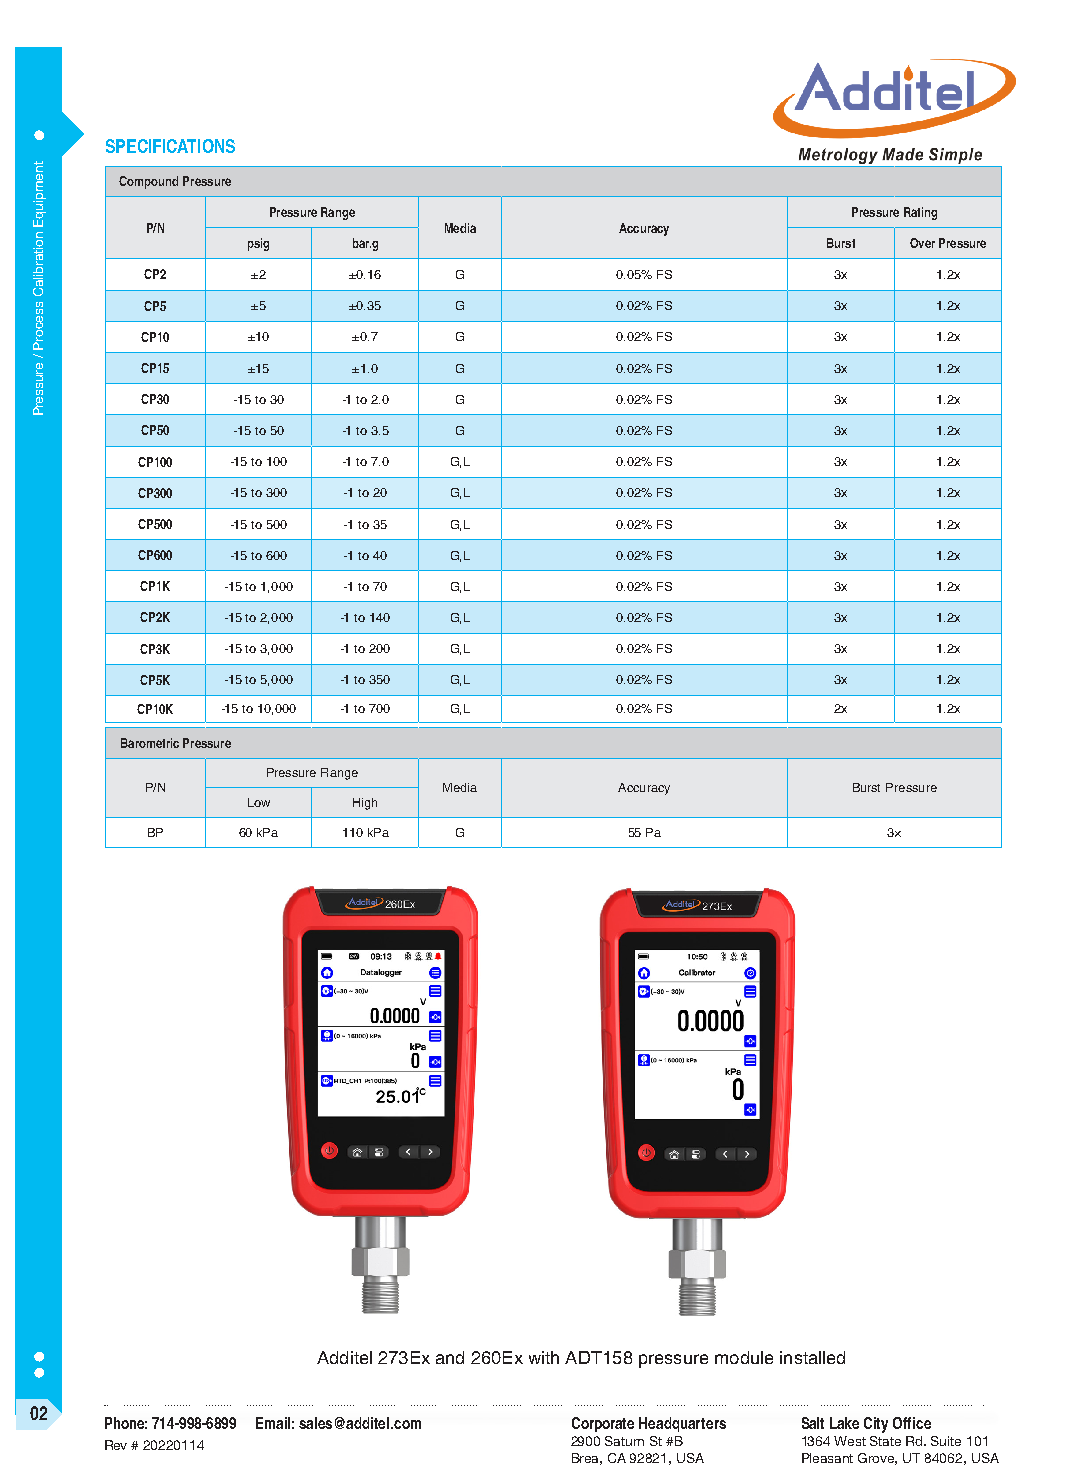  Describe the element at coordinates (170, 146) in the page. I see `SPECIFICATIONS` at that location.
